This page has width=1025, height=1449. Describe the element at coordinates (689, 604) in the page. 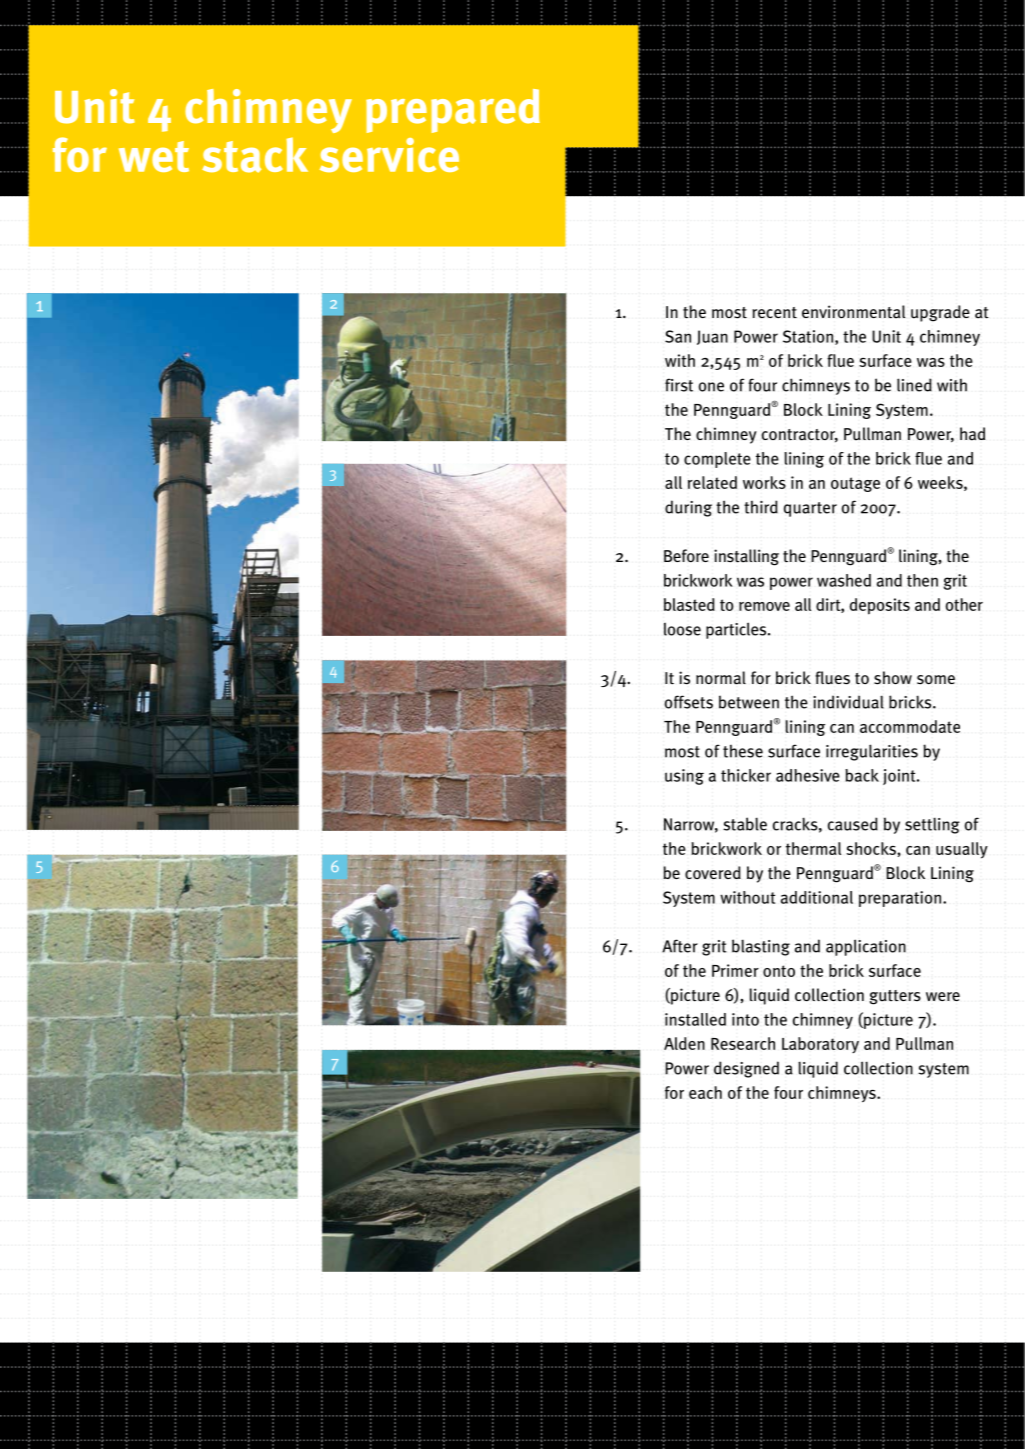

I see `blasted` at that location.
